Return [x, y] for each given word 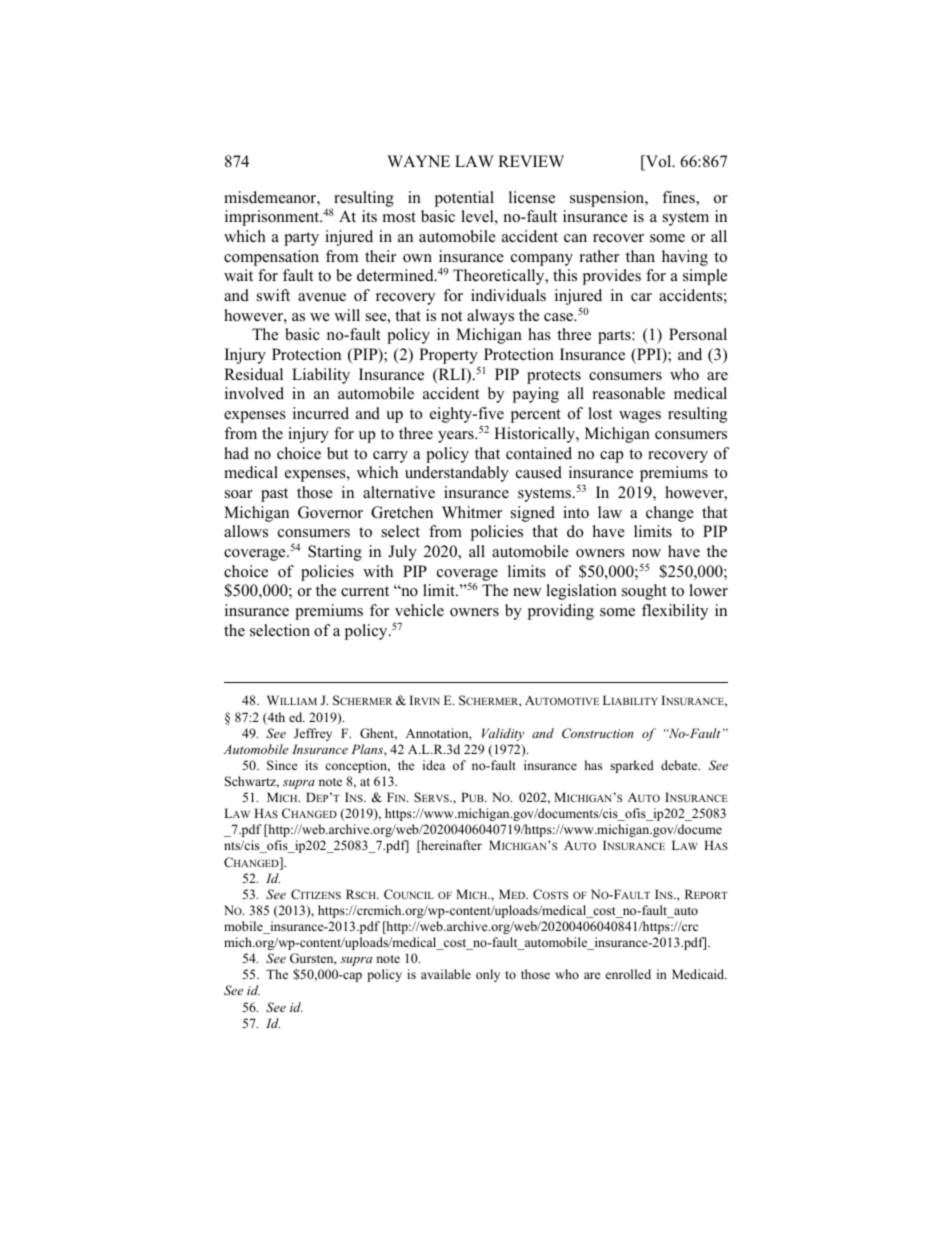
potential [464, 199]
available [446, 974]
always [490, 317]
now [646, 553]
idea [434, 765]
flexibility [675, 612]
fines [679, 198]
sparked [632, 766]
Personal [698, 334]
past [274, 495]
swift [273, 295]
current [365, 591]
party [301, 239]
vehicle [419, 610]
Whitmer [472, 512]
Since [282, 765]
